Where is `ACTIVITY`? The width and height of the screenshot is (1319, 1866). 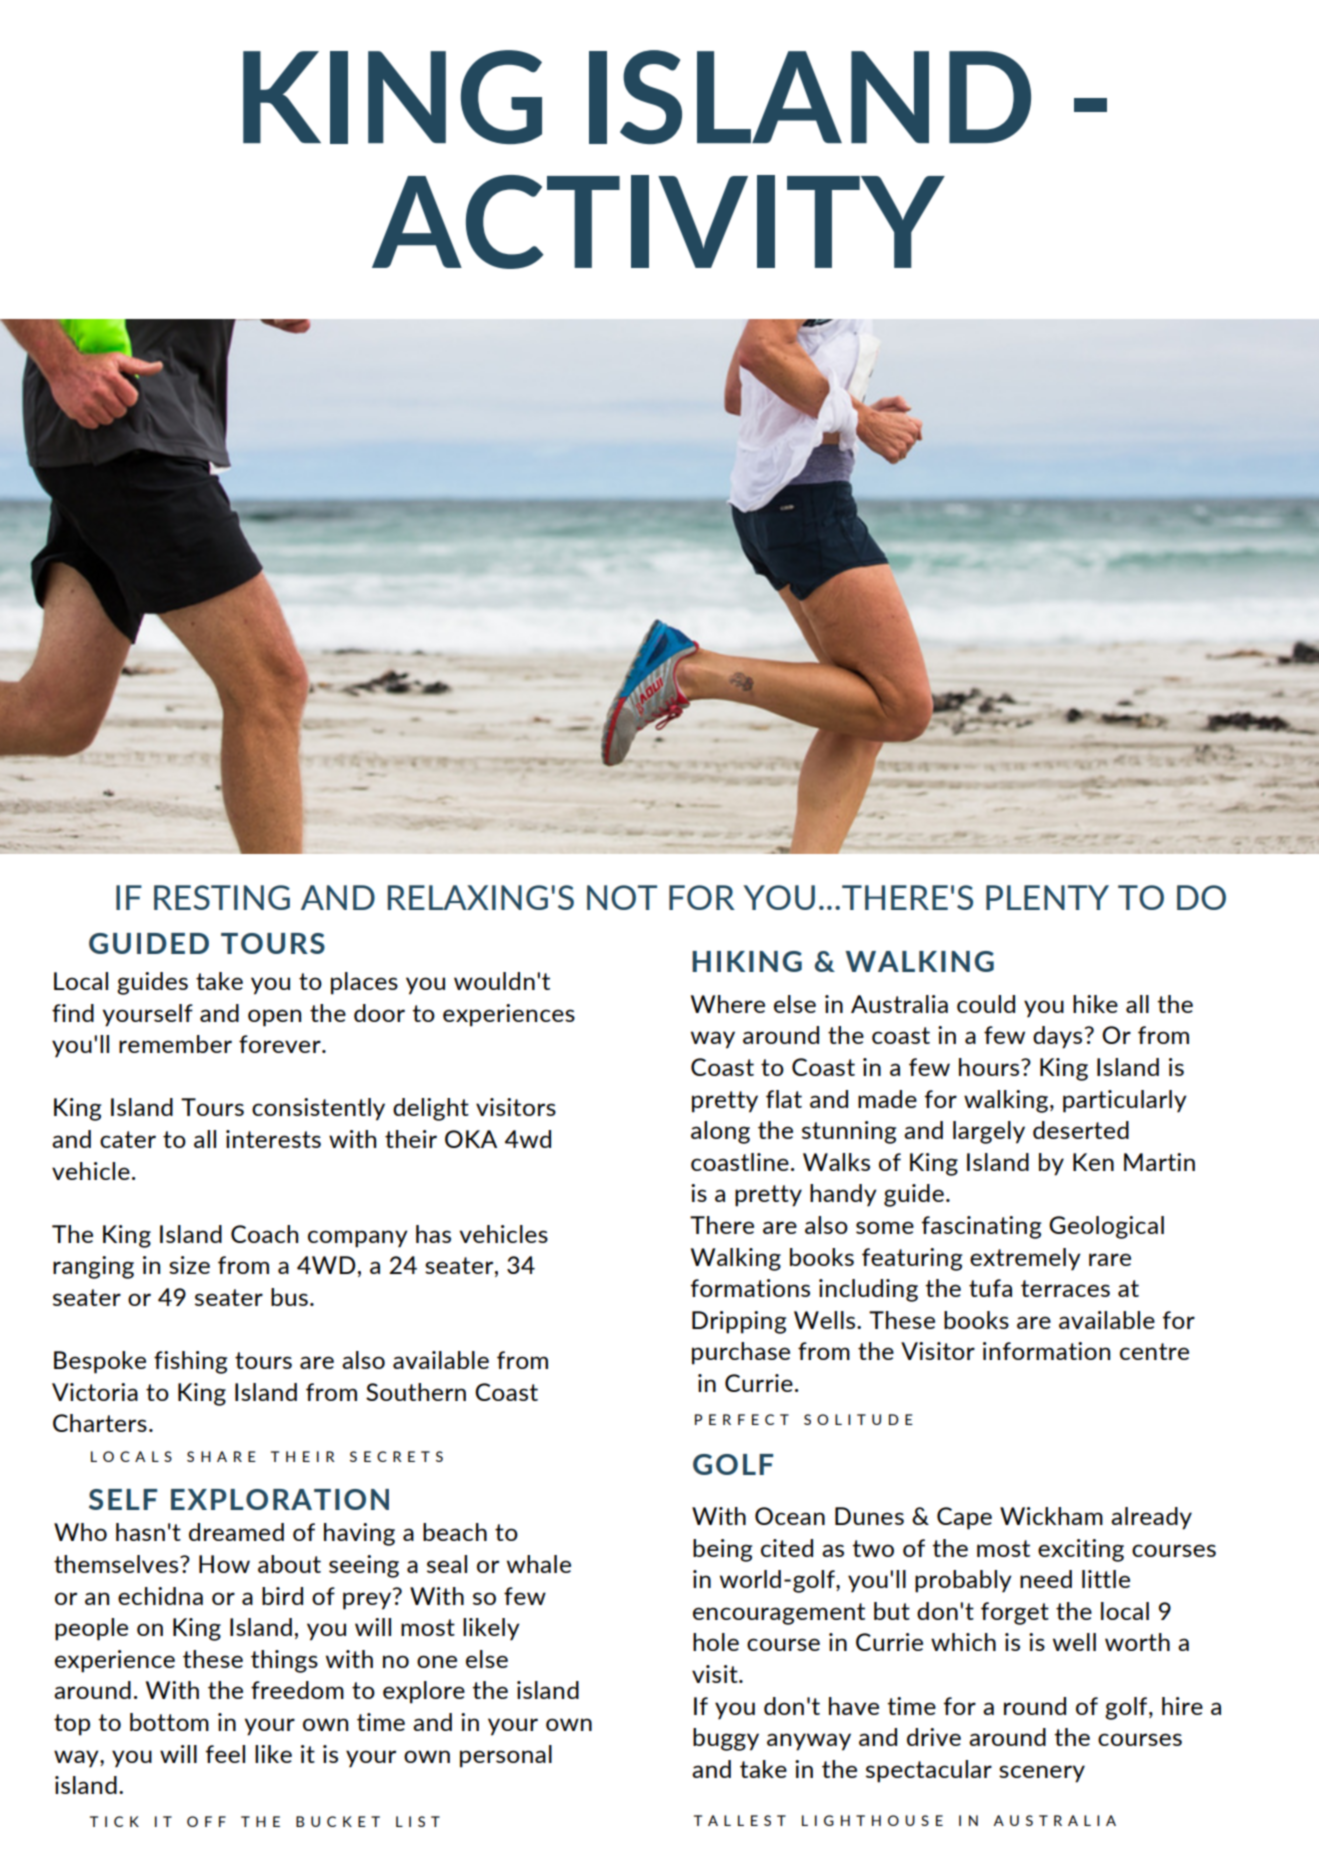 ACTIVITY is located at coordinates (658, 222).
